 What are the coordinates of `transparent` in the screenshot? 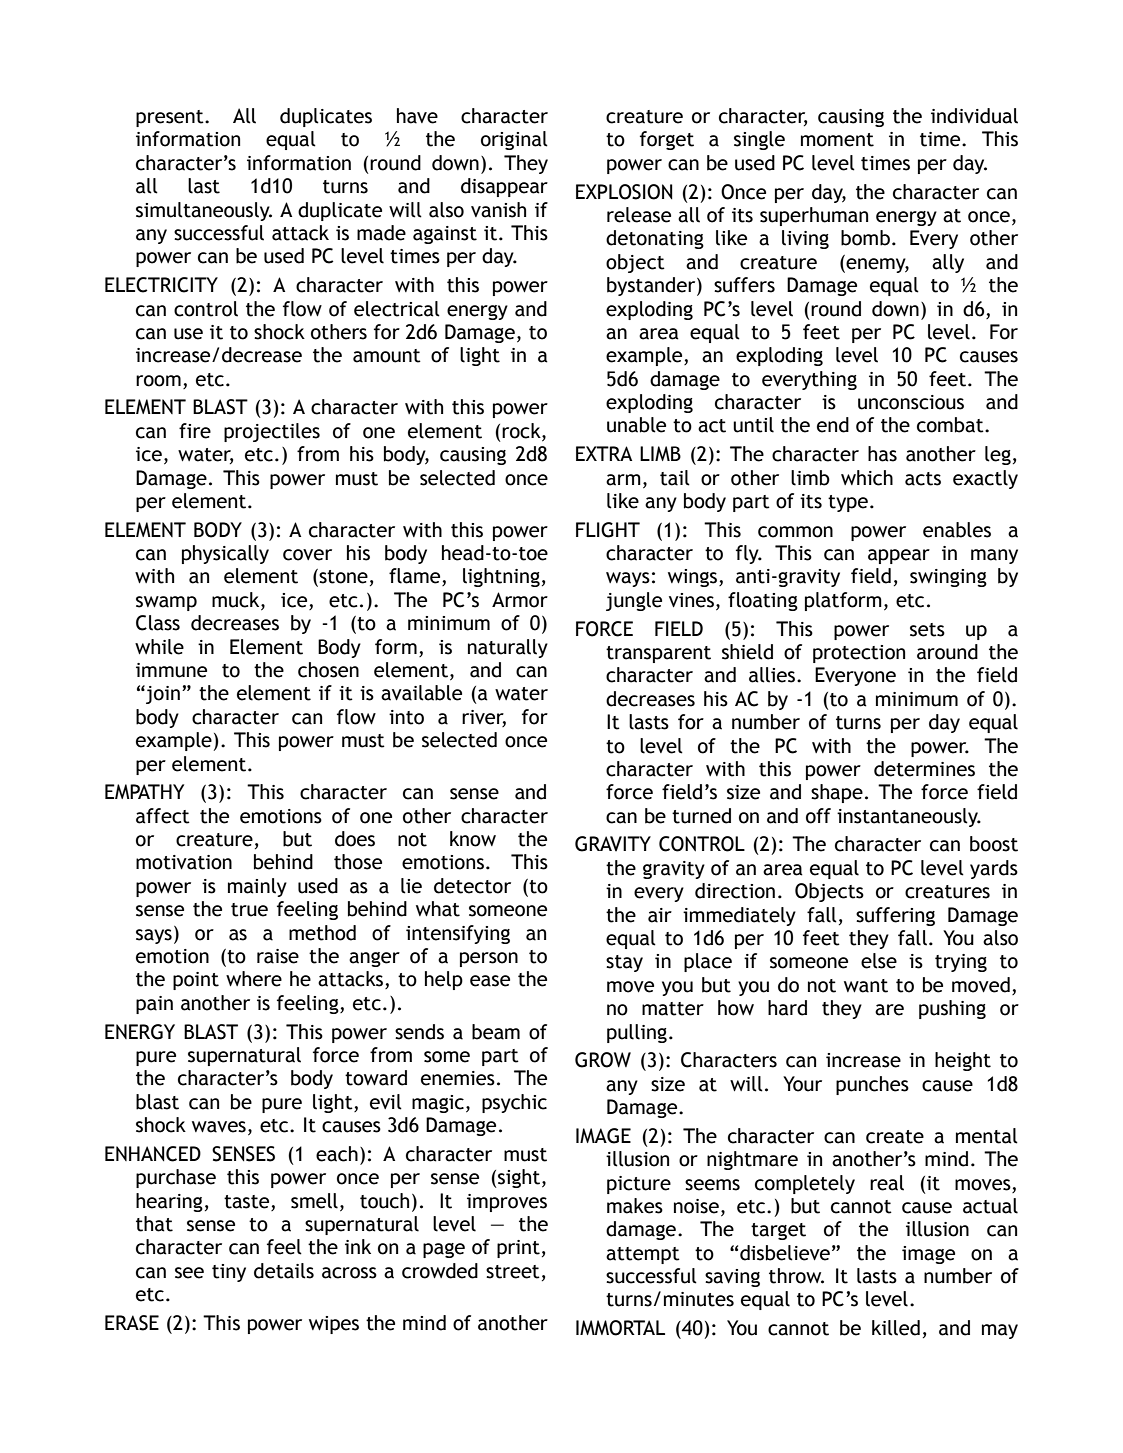 It's located at (658, 654).
